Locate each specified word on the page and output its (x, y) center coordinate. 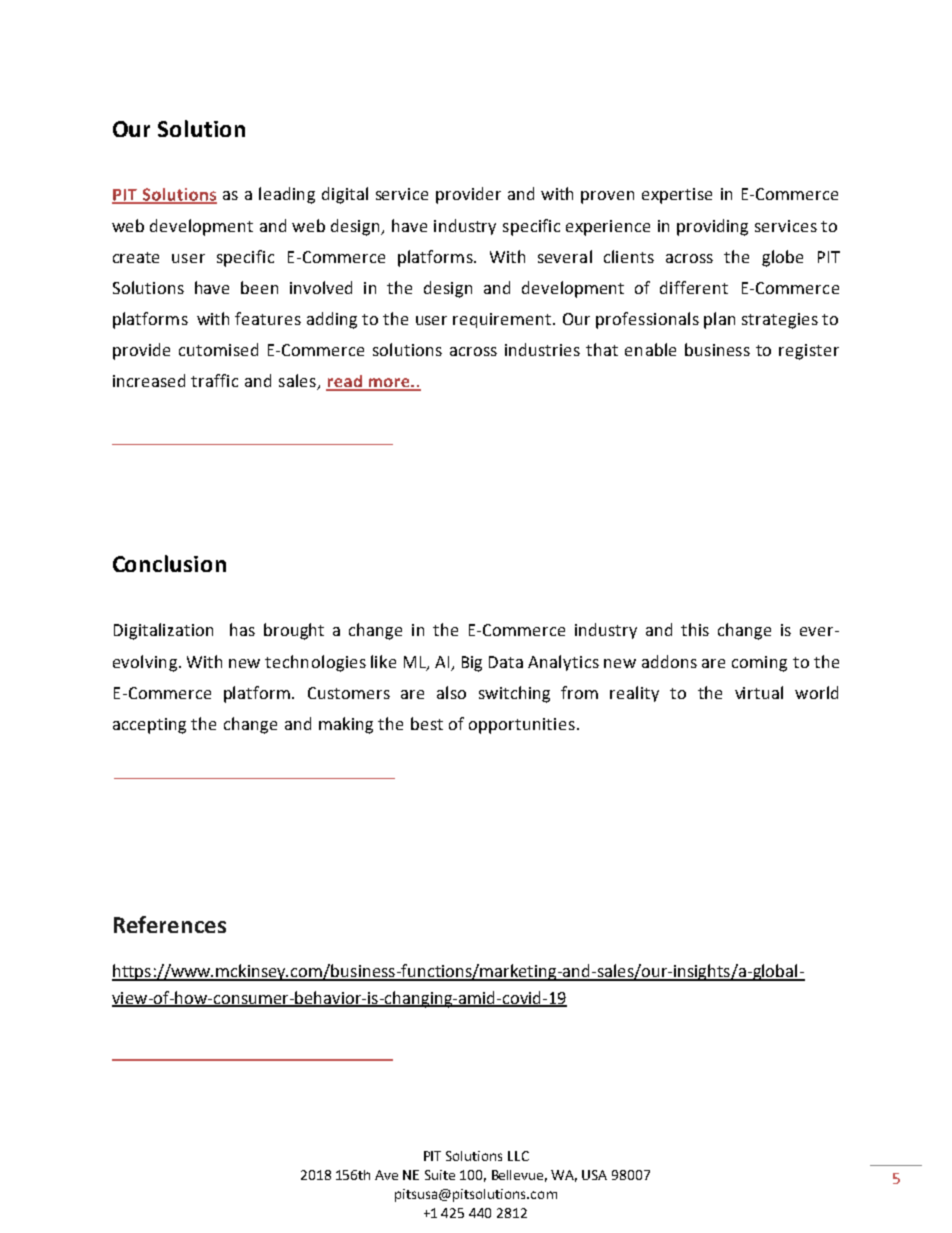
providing (712, 227)
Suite (440, 1175)
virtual (759, 692)
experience (608, 228)
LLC (518, 1156)
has (242, 629)
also (451, 692)
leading (287, 195)
